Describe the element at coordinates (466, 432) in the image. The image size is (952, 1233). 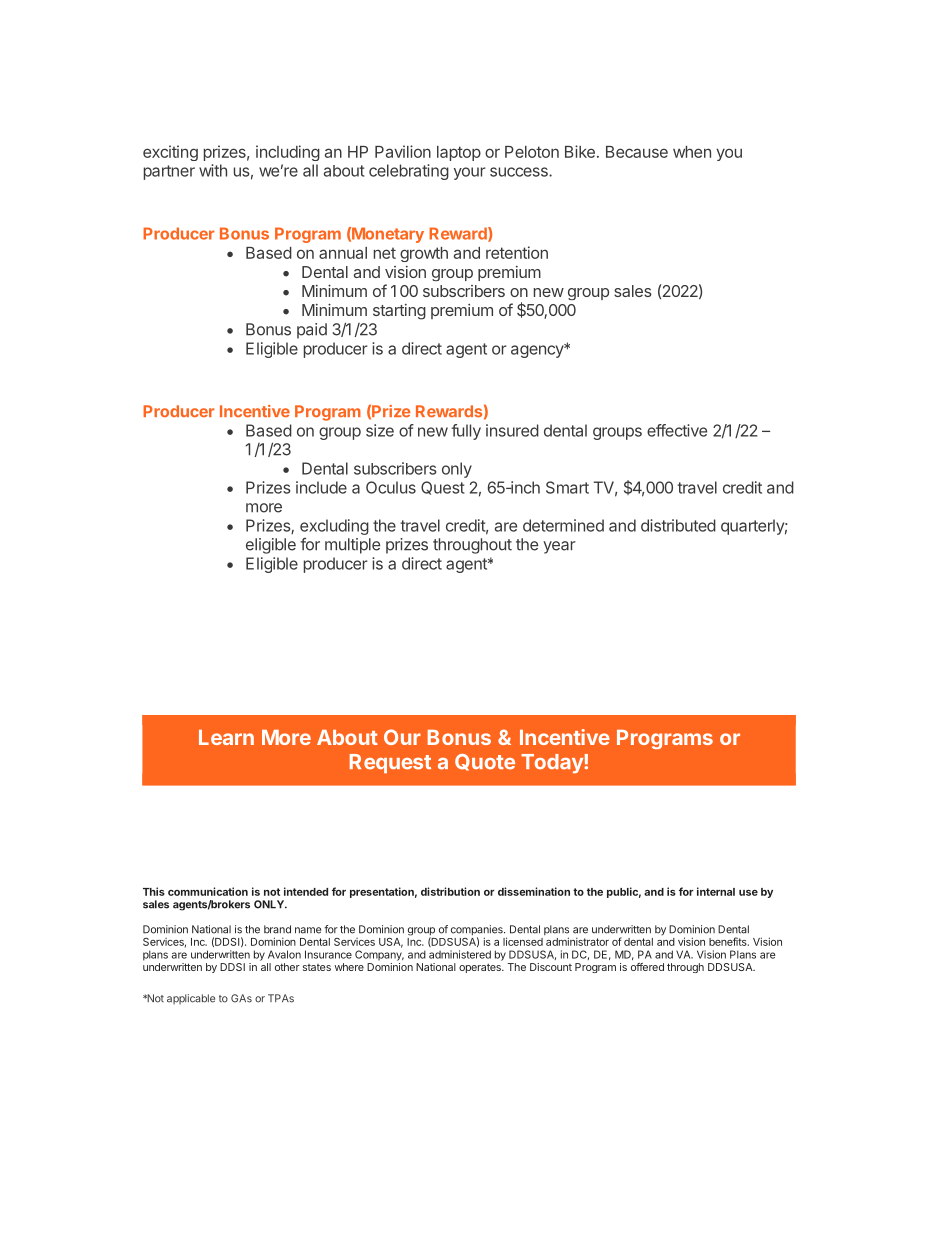
I see `fully` at that location.
